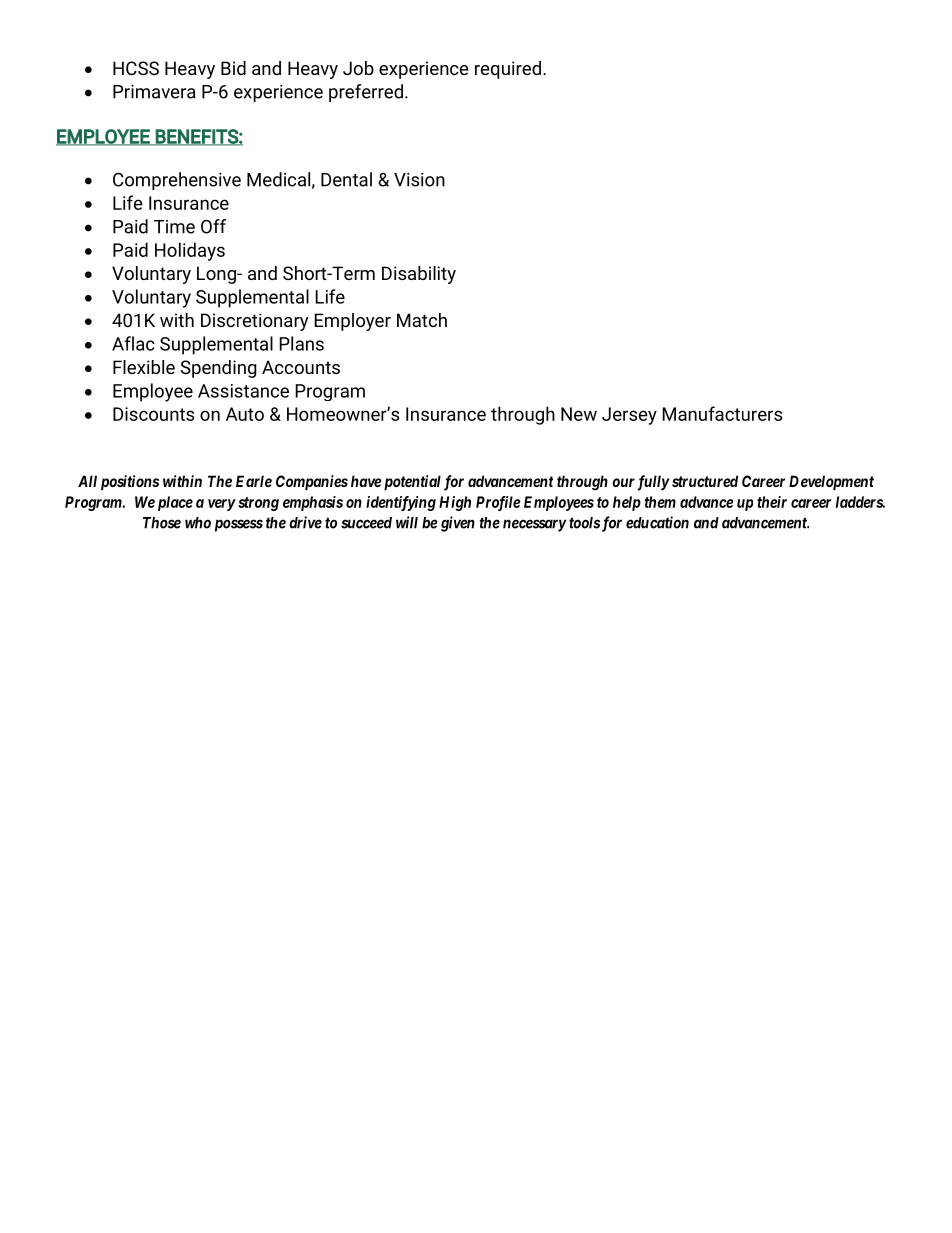  Describe the element at coordinates (508, 70) in the screenshot. I see `required` at that location.
